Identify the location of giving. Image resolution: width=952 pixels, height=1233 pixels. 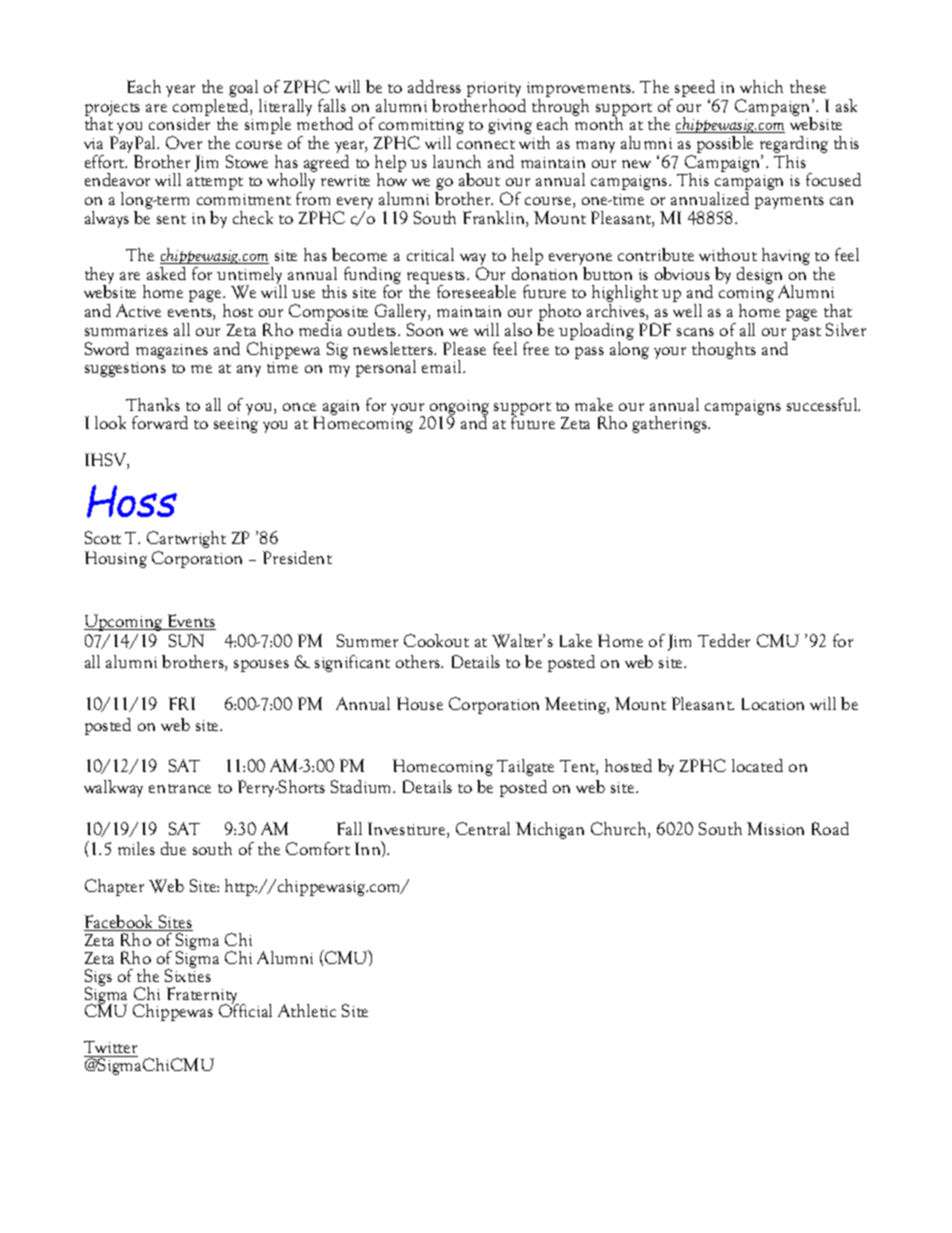
(510, 126).
